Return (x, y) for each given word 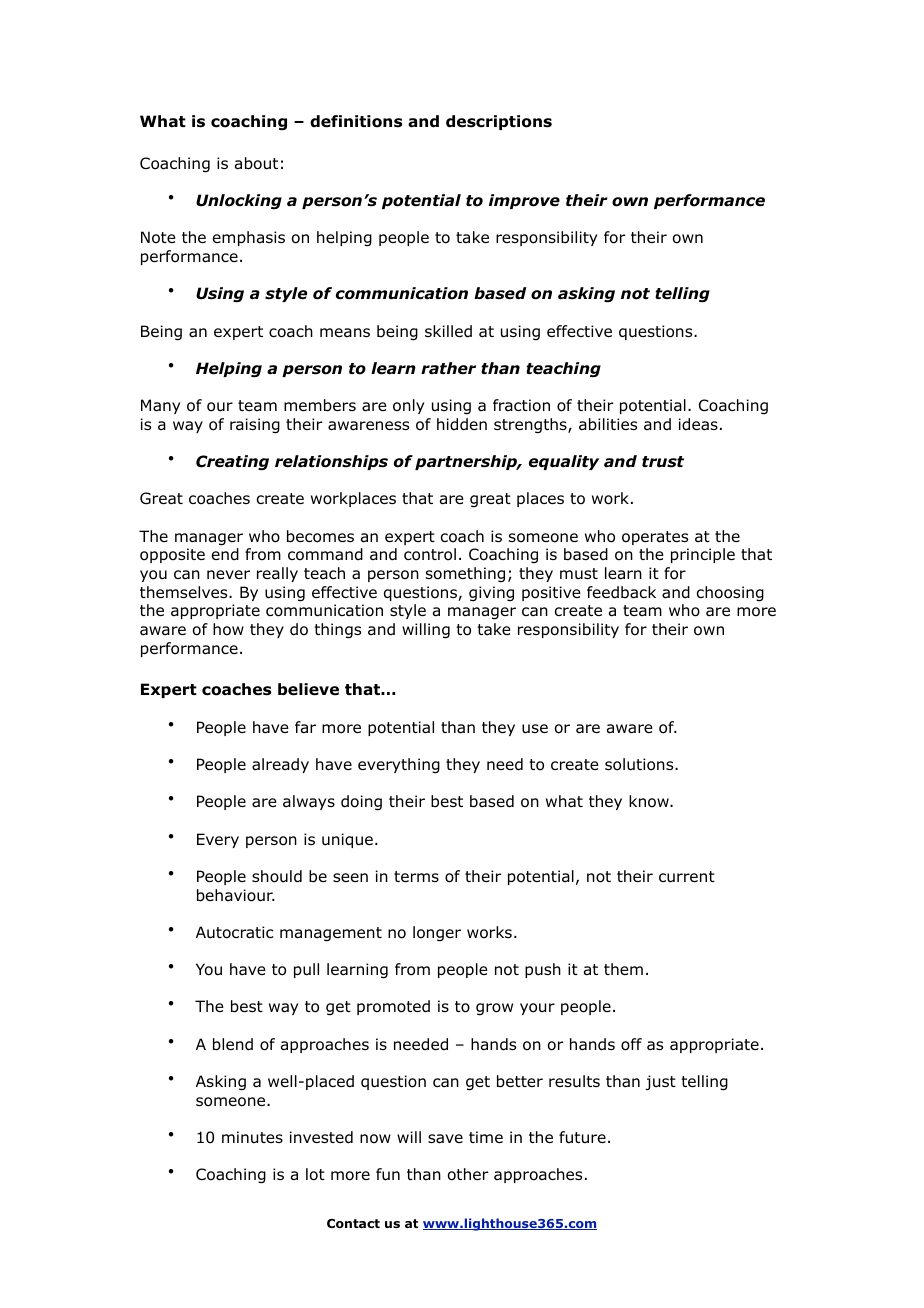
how (228, 629)
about (256, 163)
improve (524, 201)
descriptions (499, 122)
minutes (252, 1137)
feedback (621, 592)
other (468, 1174)
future (582, 1137)
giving (491, 594)
